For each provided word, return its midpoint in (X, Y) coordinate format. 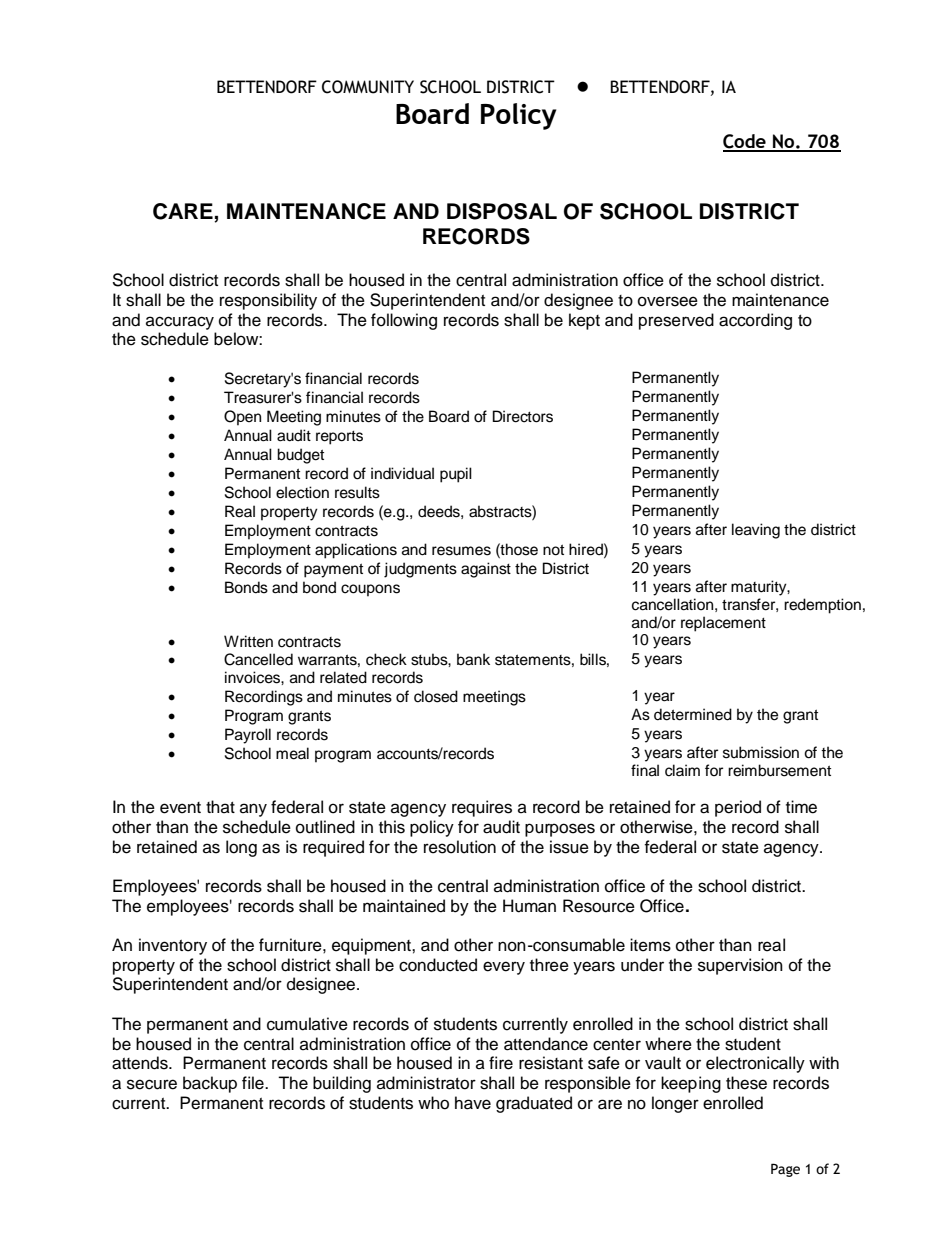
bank (473, 659)
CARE (184, 212)
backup (210, 1084)
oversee (668, 301)
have (473, 1103)
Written (248, 641)
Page (785, 1170)
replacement (723, 624)
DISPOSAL (502, 211)
